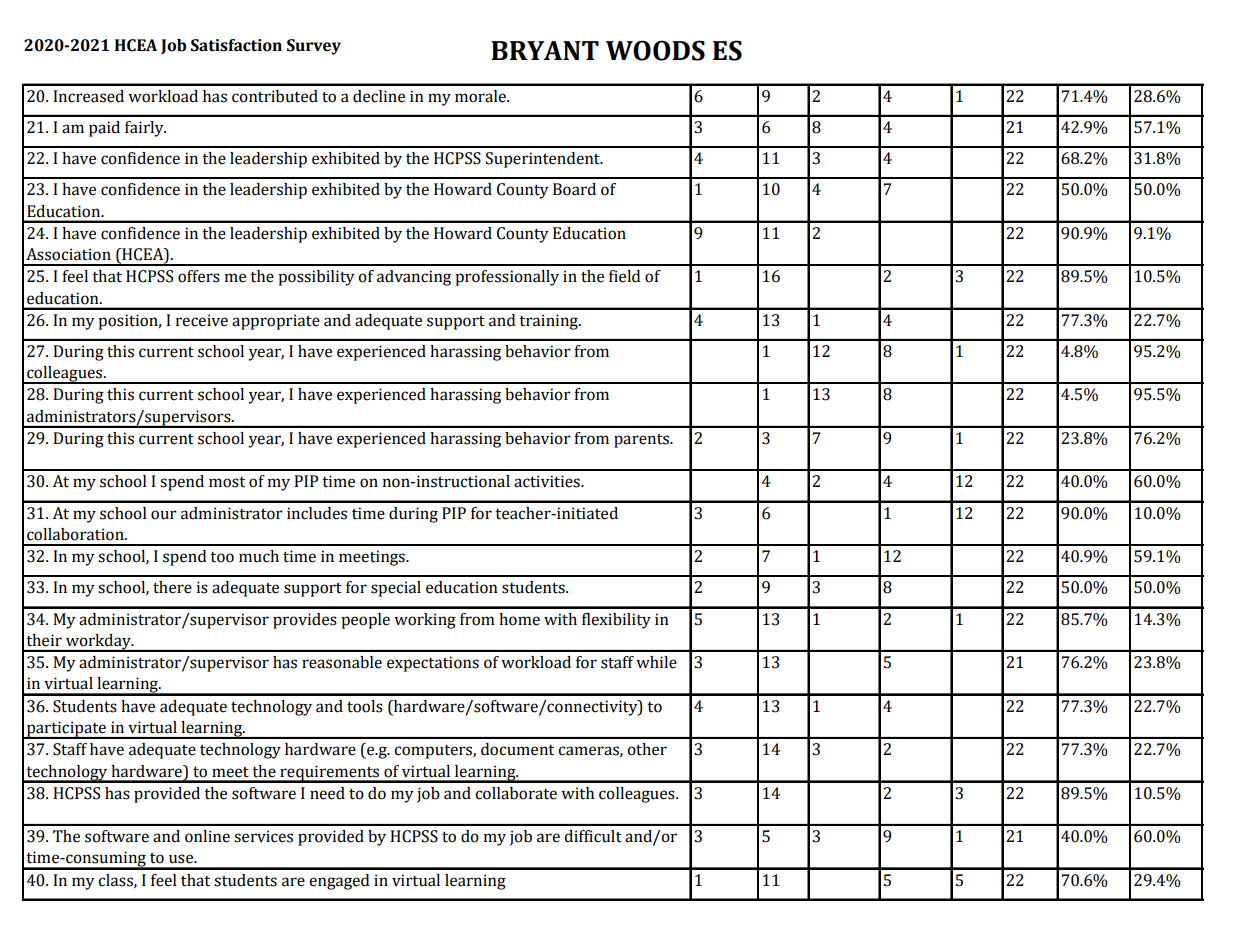 This document has height=952, width=1233. What do you see at coordinates (616, 621) in the document?
I see `flexibility` at bounding box center [616, 621].
